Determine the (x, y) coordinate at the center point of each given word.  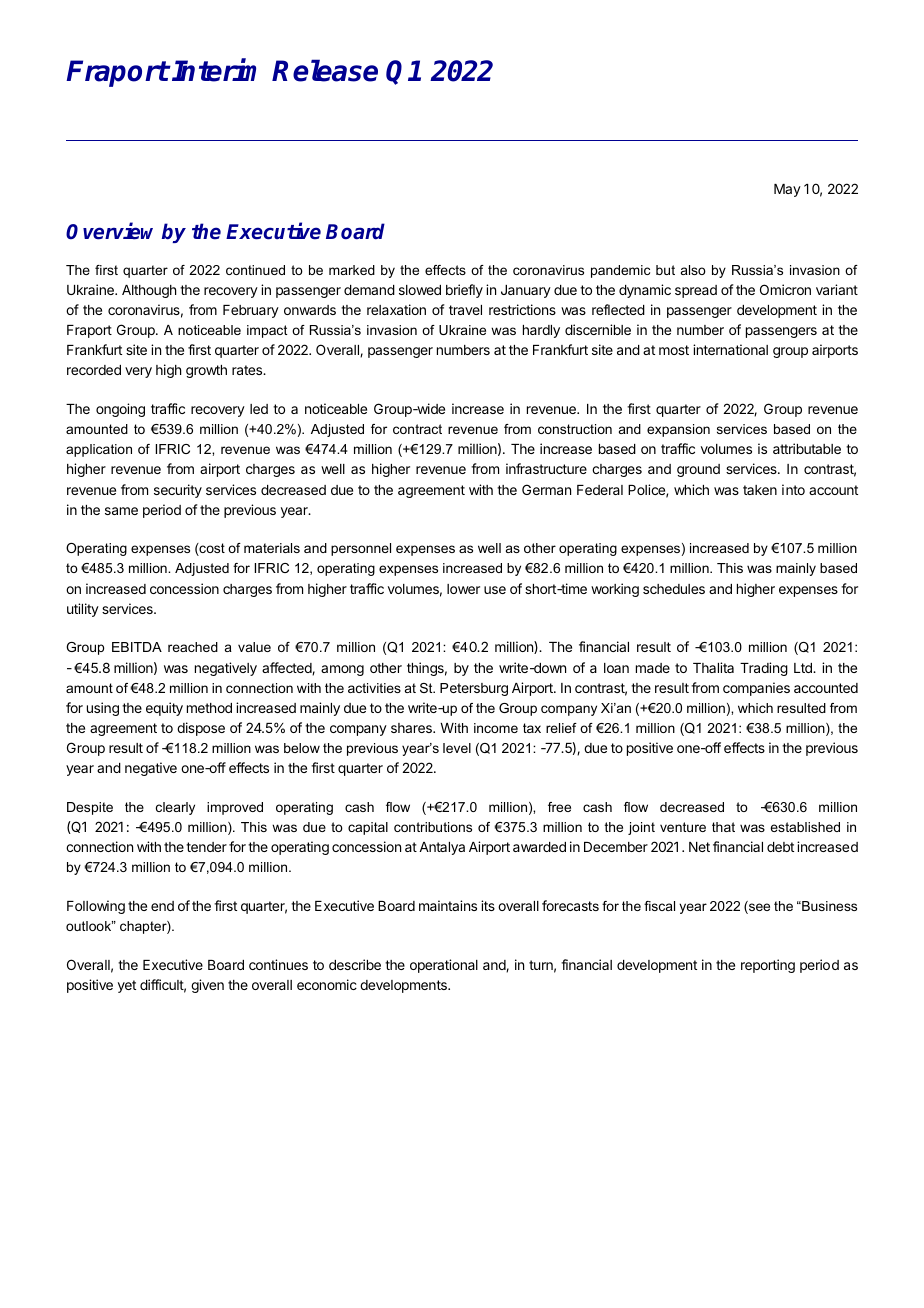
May (787, 190)
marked (352, 270)
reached (193, 647)
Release (325, 70)
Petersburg (474, 689)
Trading (764, 669)
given (207, 986)
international (730, 349)
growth (206, 371)
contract (417, 429)
